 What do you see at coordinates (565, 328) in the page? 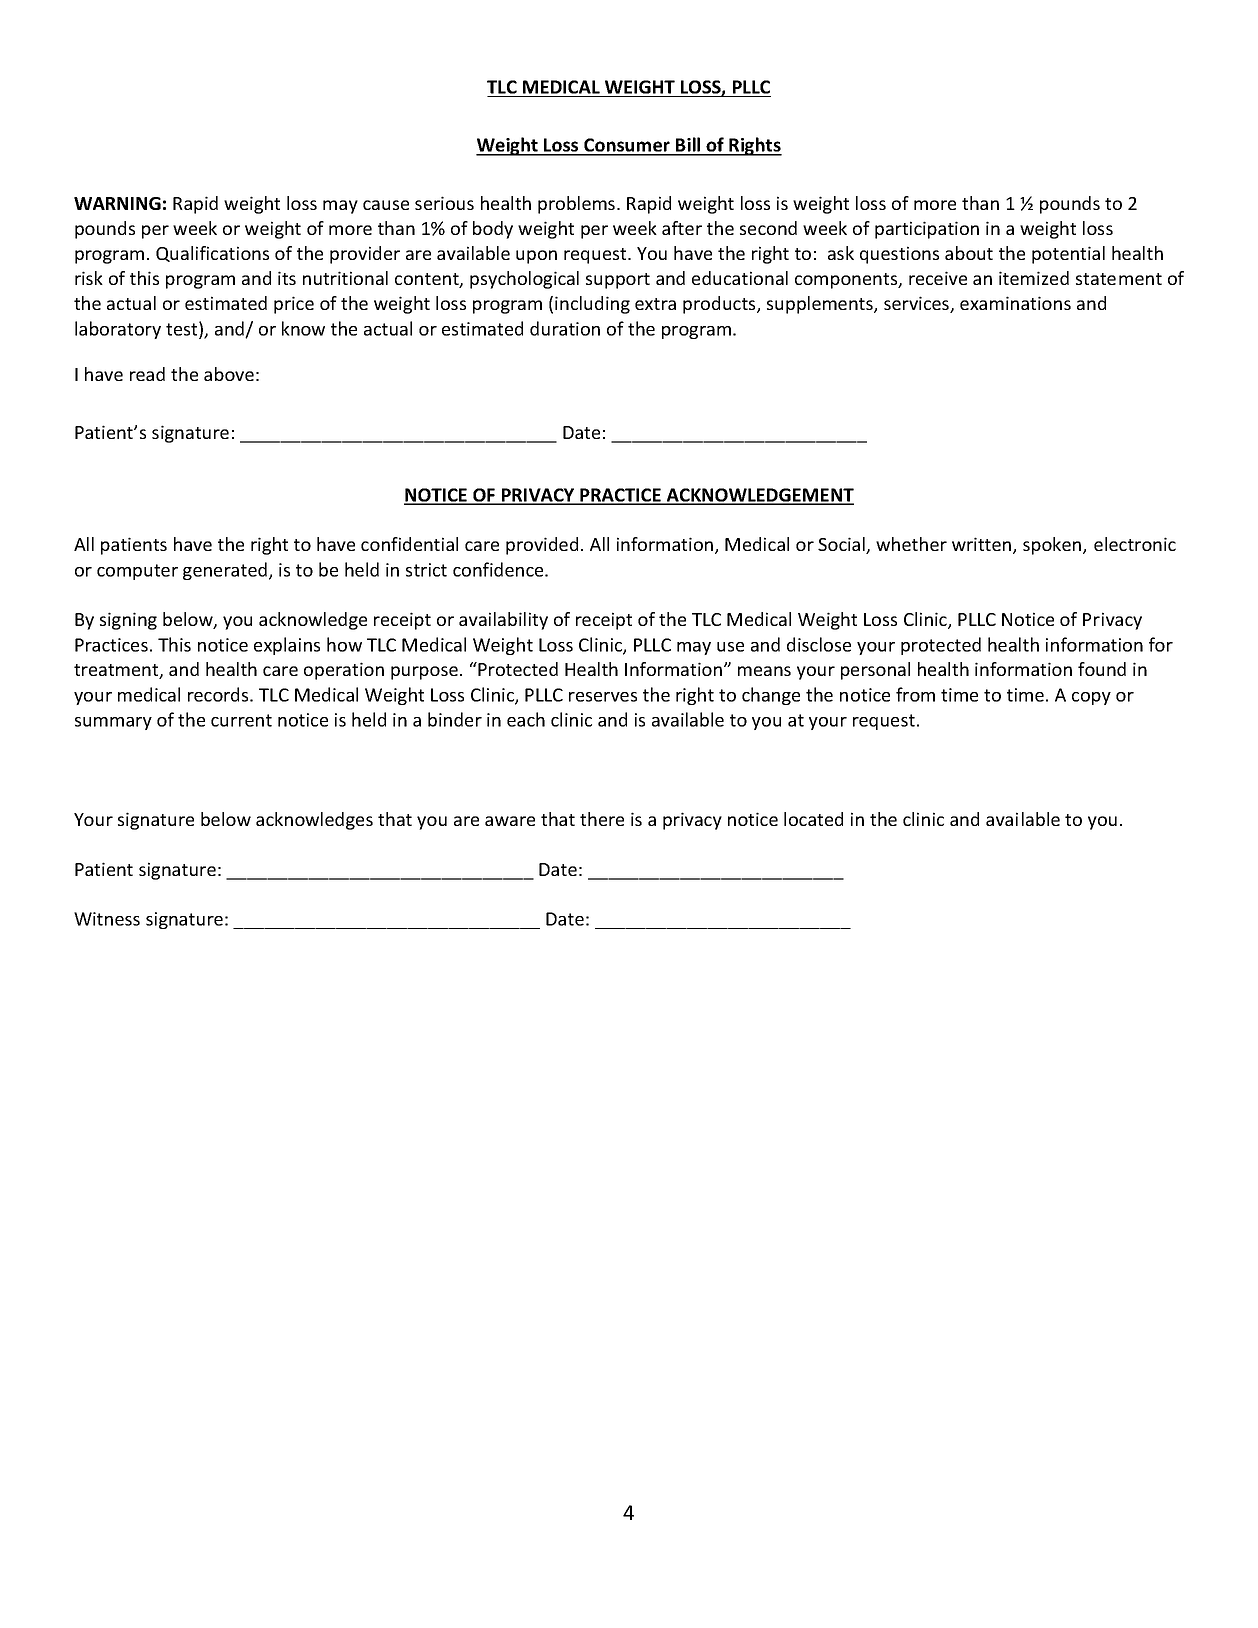
I see `duration` at bounding box center [565, 328].
